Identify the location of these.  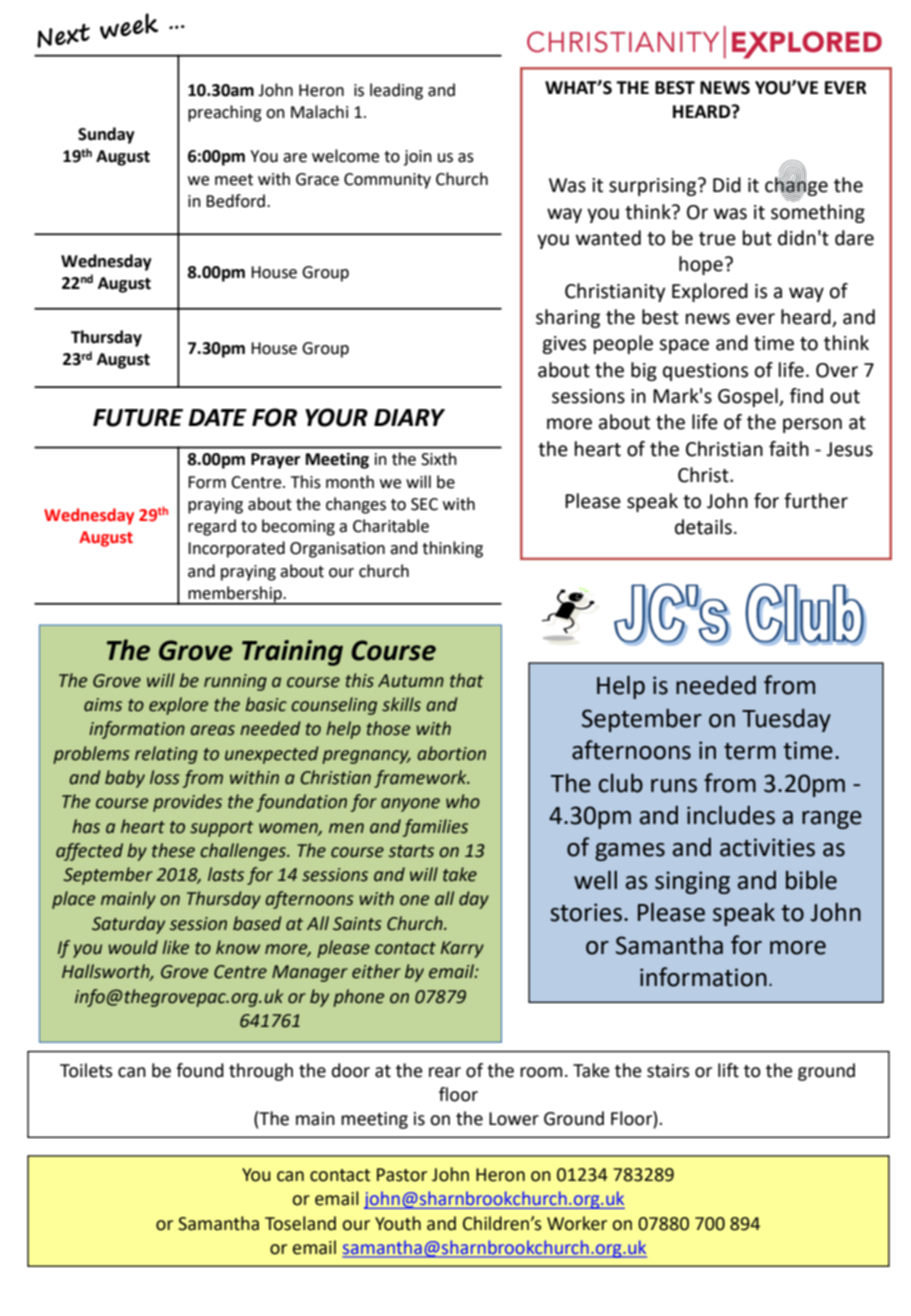
(173, 850).
